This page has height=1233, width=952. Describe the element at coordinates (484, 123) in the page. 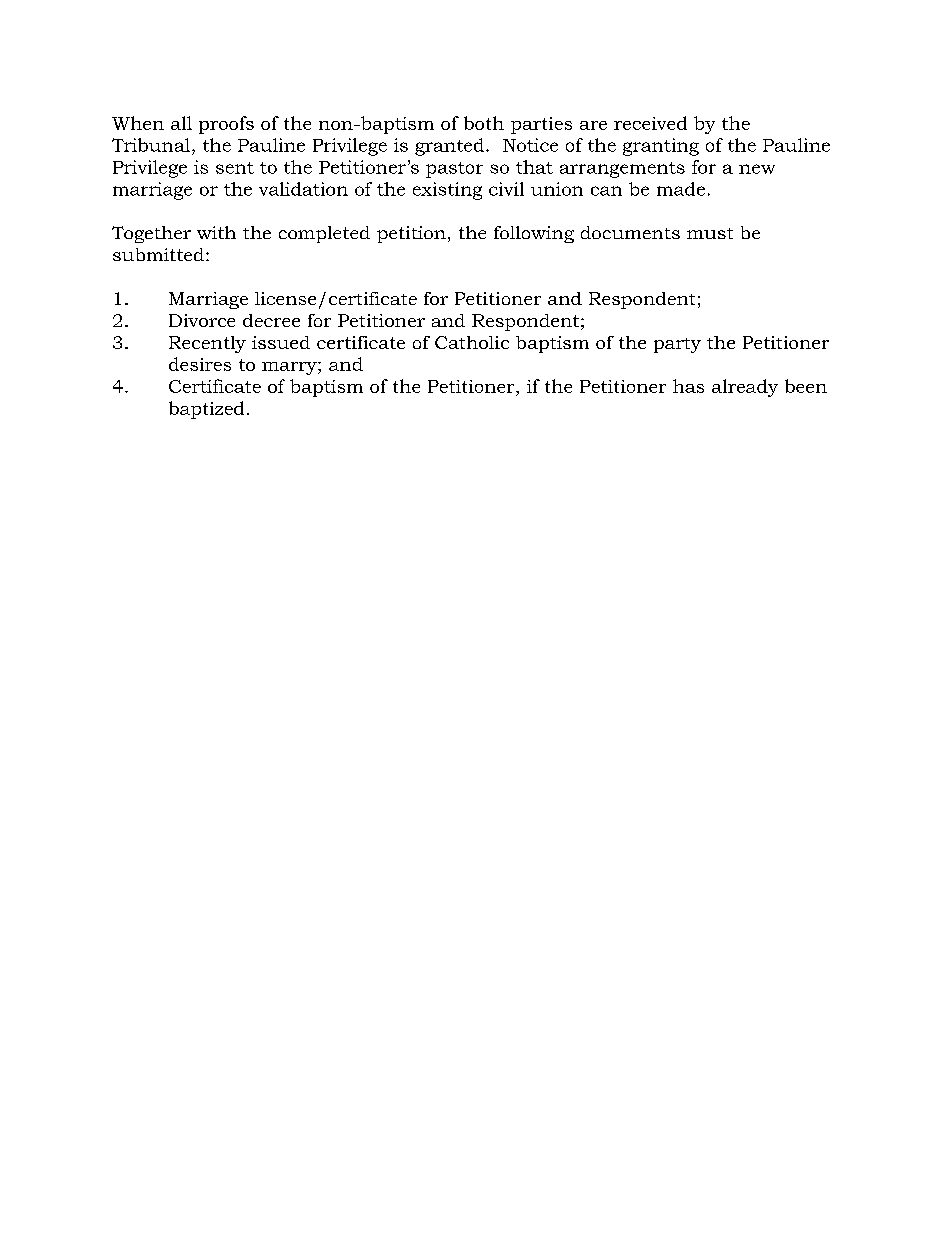

I see `both` at that location.
